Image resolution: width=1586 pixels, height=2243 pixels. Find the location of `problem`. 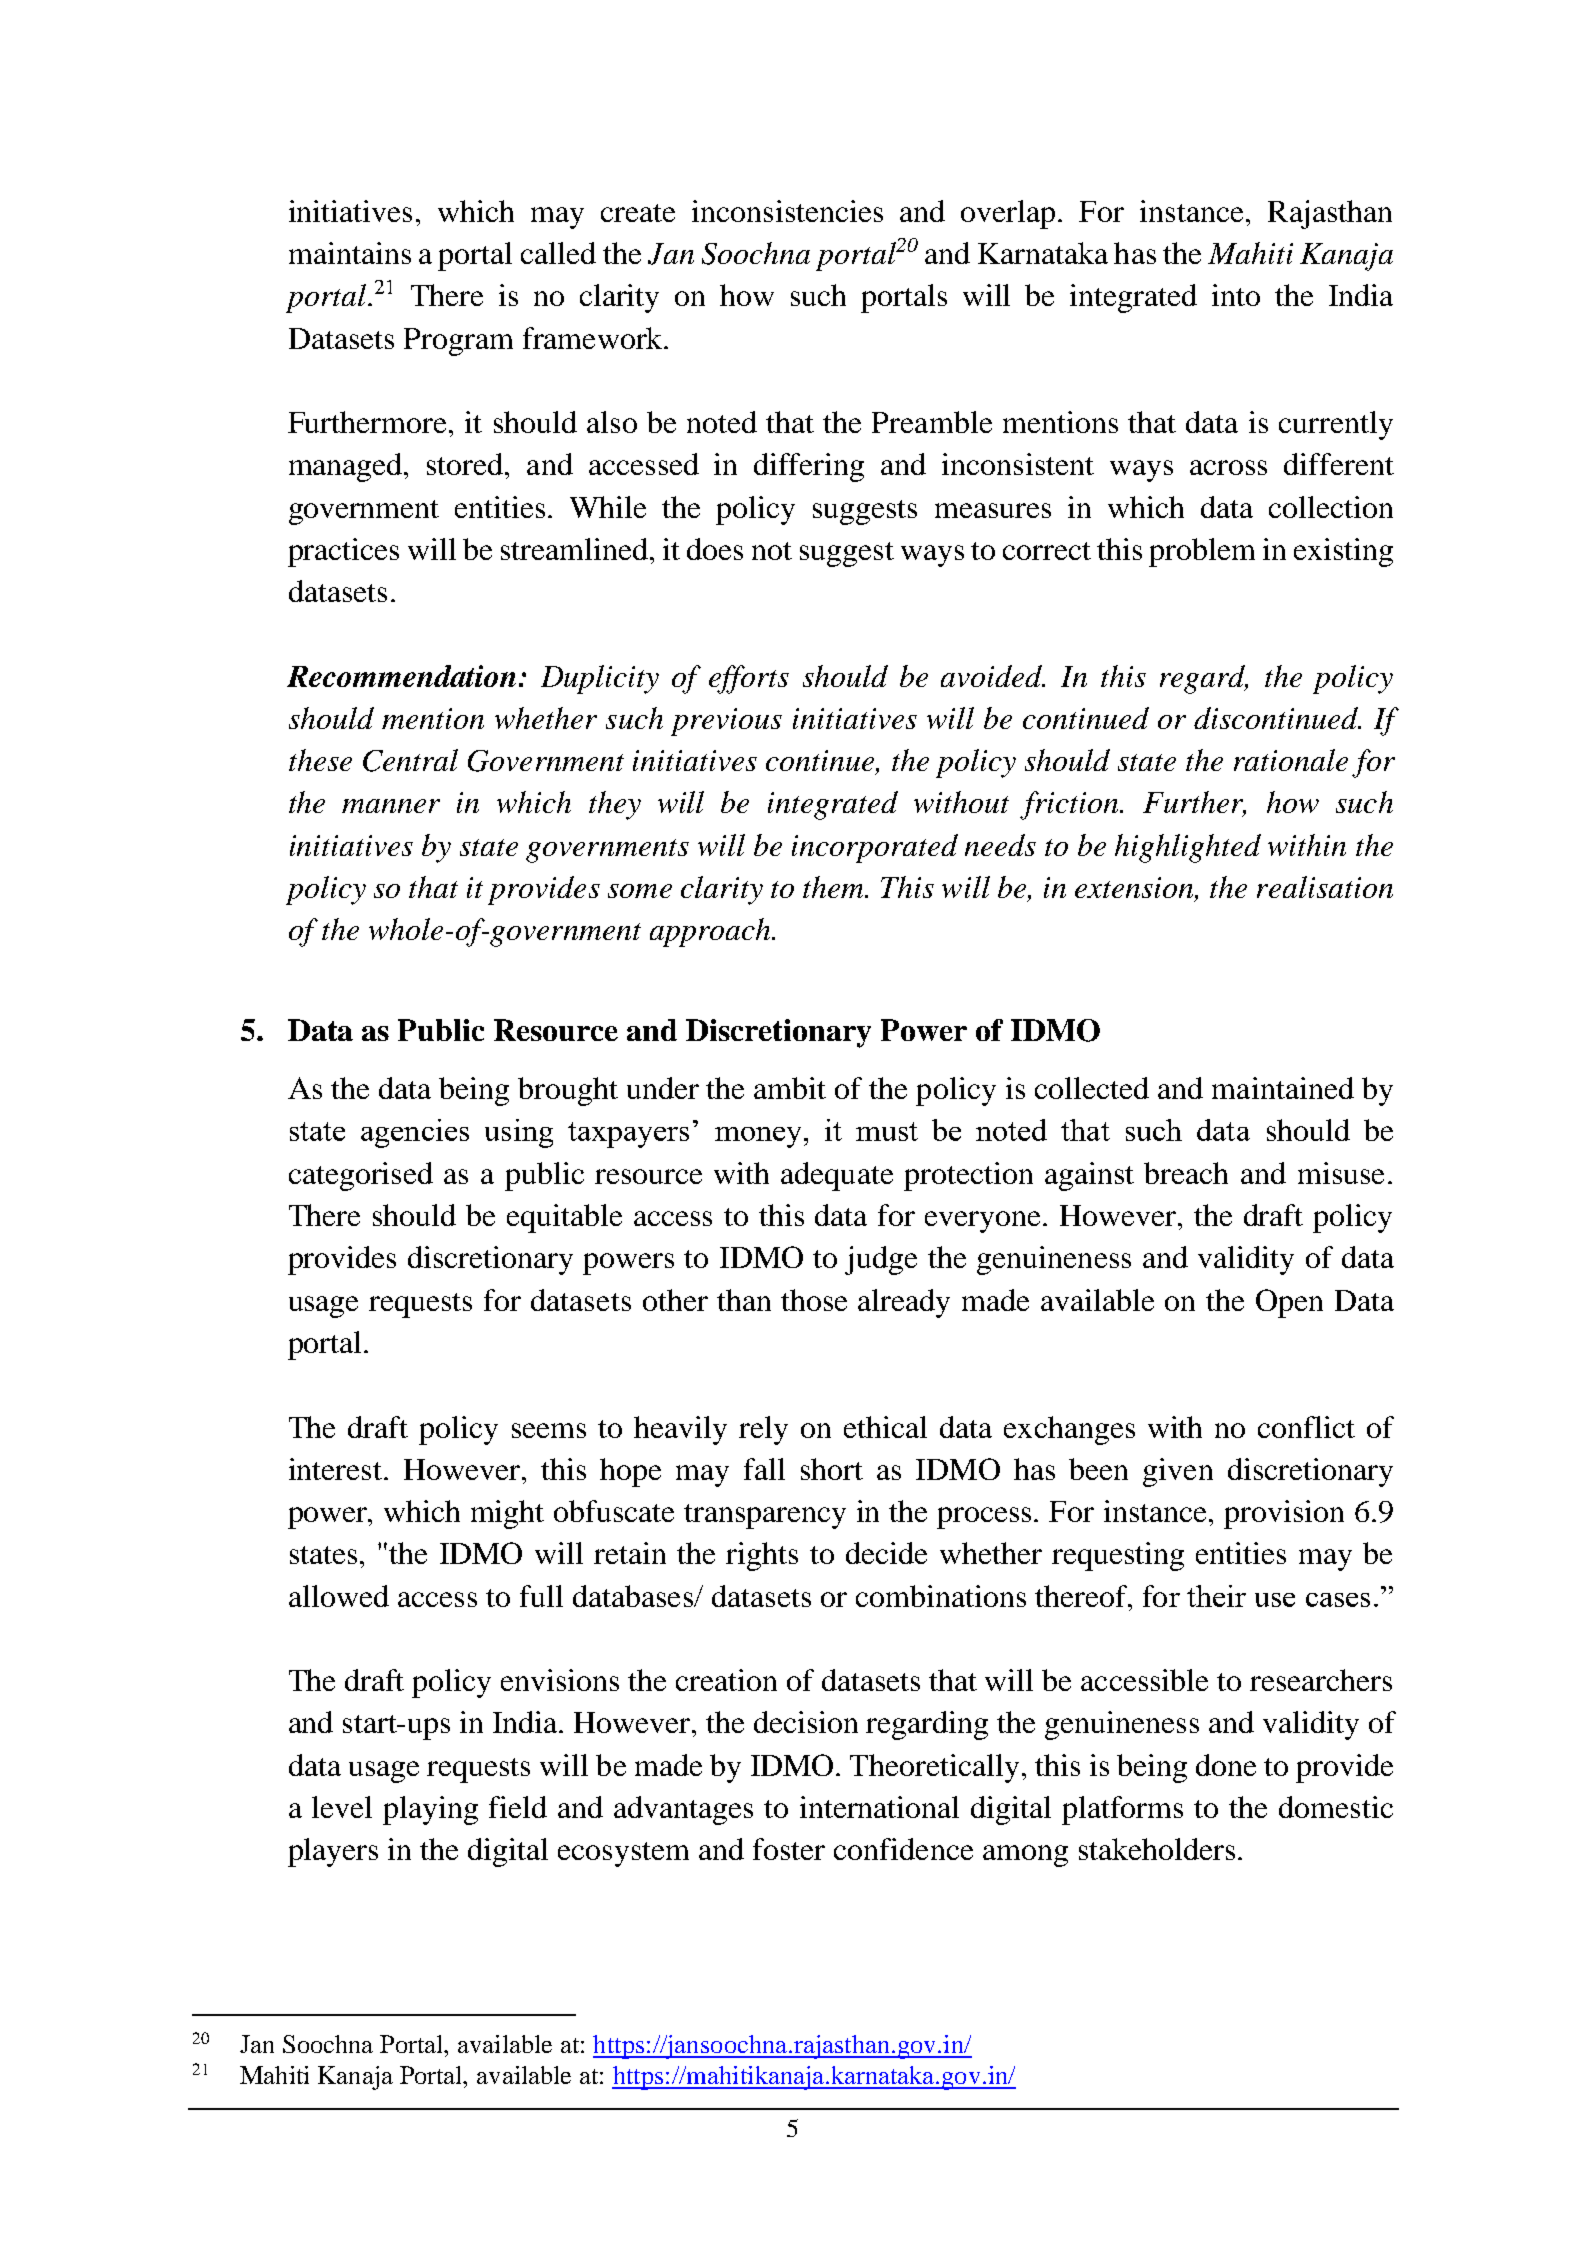

problem is located at coordinates (1202, 552).
